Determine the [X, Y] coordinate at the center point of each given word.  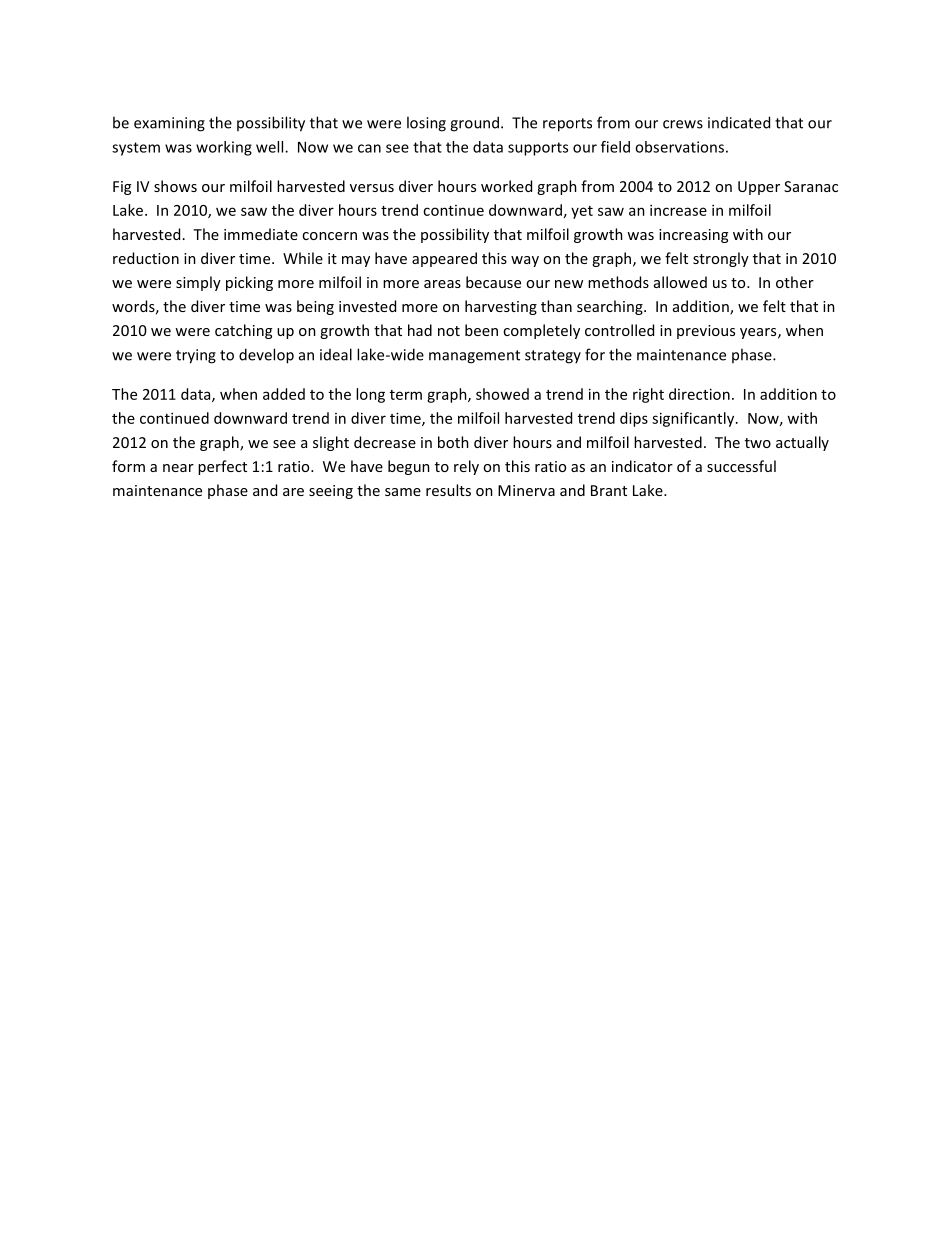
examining [169, 124]
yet [582, 212]
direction [699, 394]
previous [706, 332]
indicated [739, 122]
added [284, 394]
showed [502, 394]
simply [198, 283]
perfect [222, 467]
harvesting [501, 307]
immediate [261, 234]
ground [474, 124]
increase [678, 210]
